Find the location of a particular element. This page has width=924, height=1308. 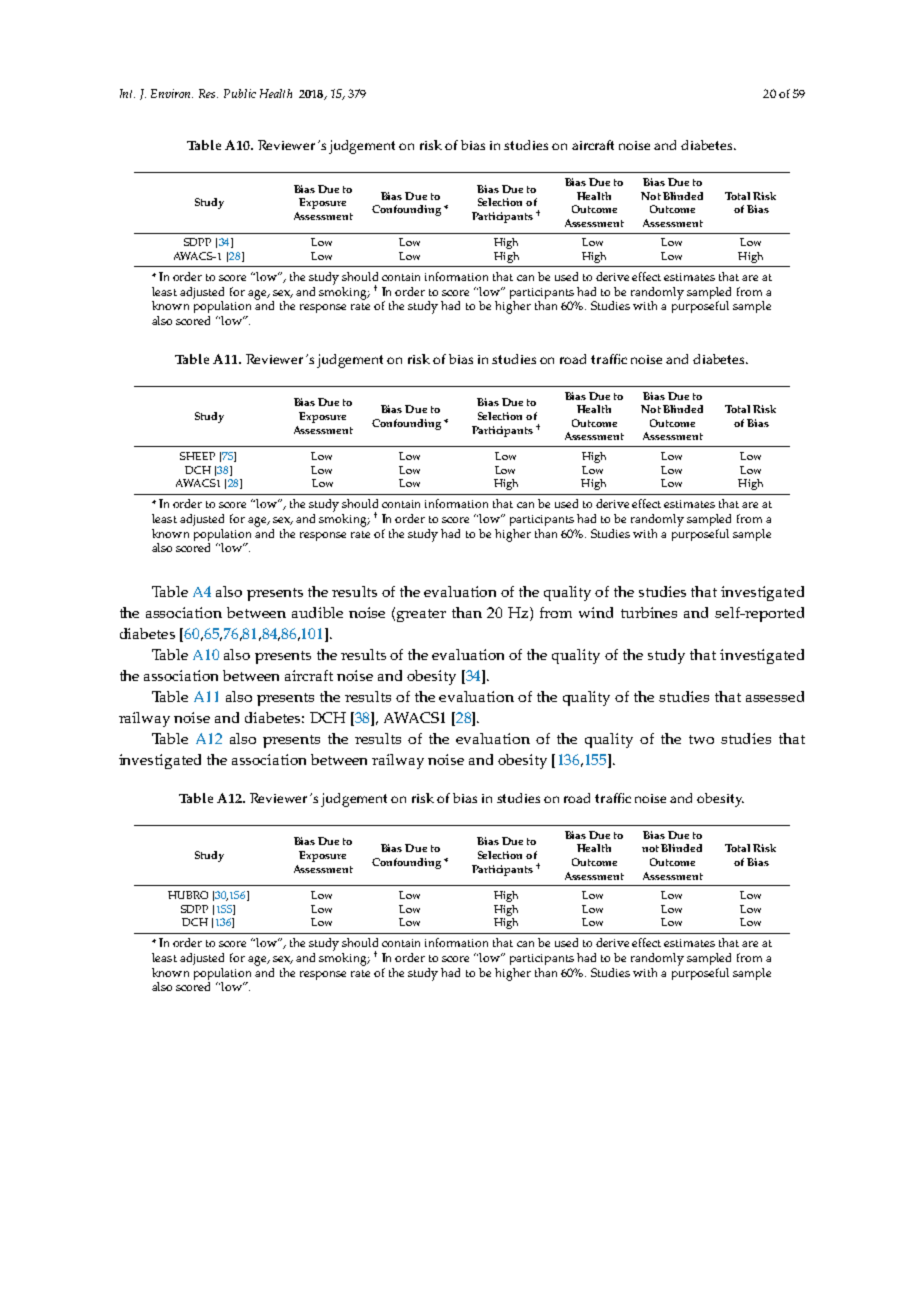

Public is located at coordinates (240, 93).
